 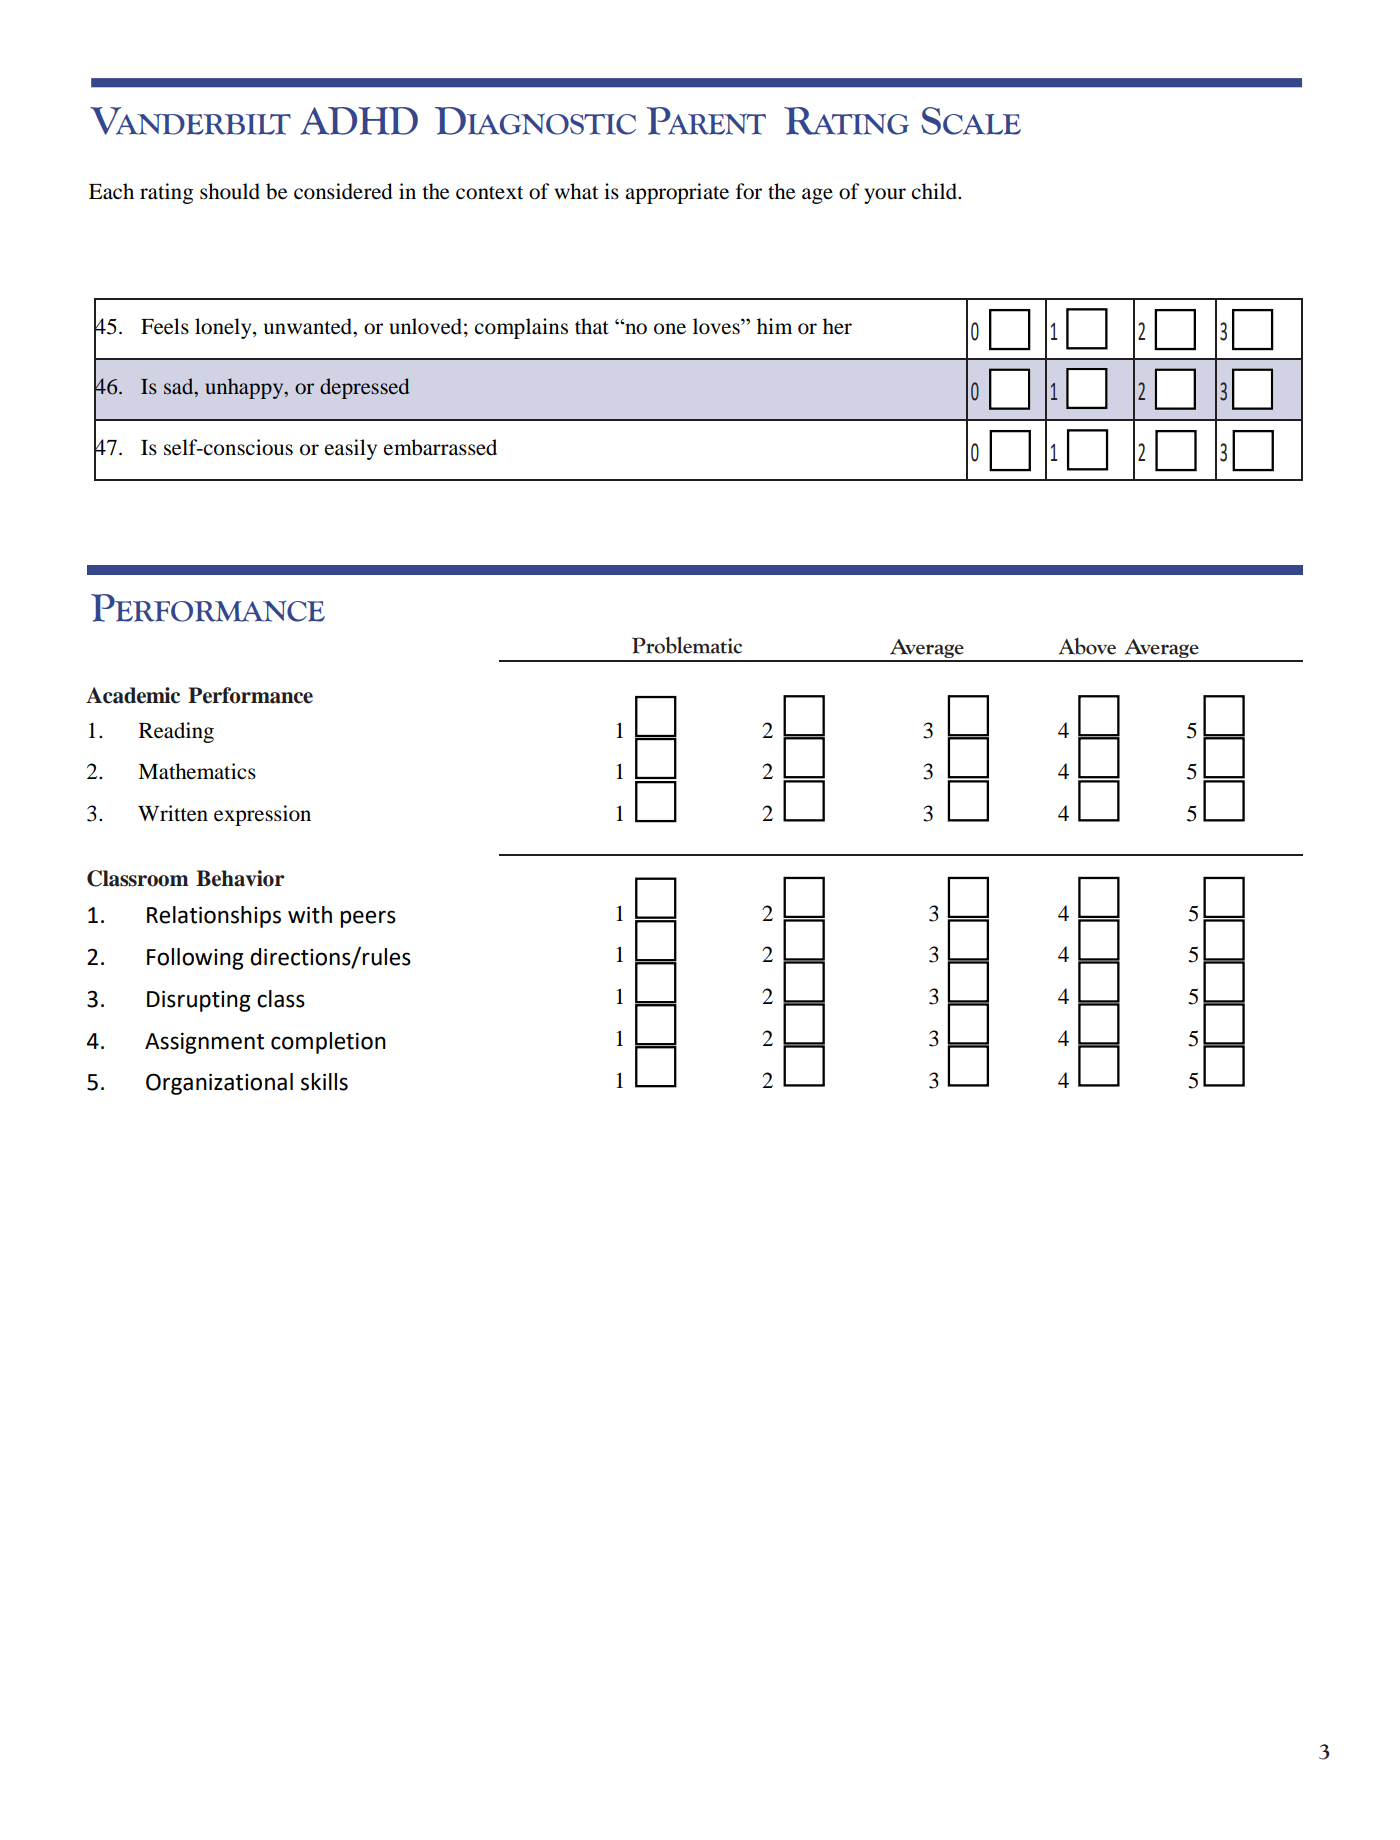 What do you see at coordinates (351, 449) in the screenshot?
I see `easily` at bounding box center [351, 449].
